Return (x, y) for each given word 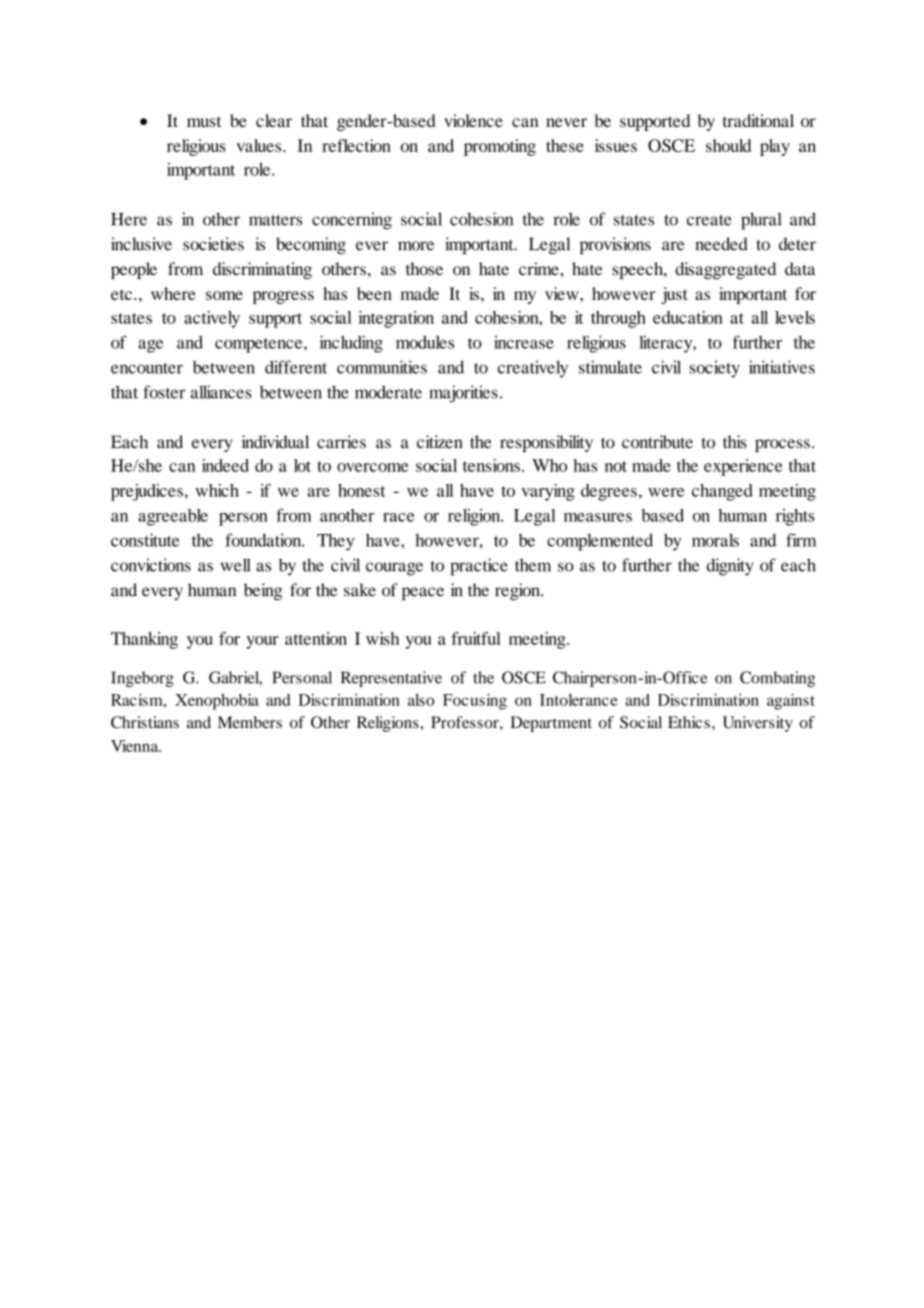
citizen (440, 442)
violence (473, 120)
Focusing (475, 702)
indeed (225, 465)
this (735, 442)
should (728, 145)
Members (250, 722)
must (204, 121)
